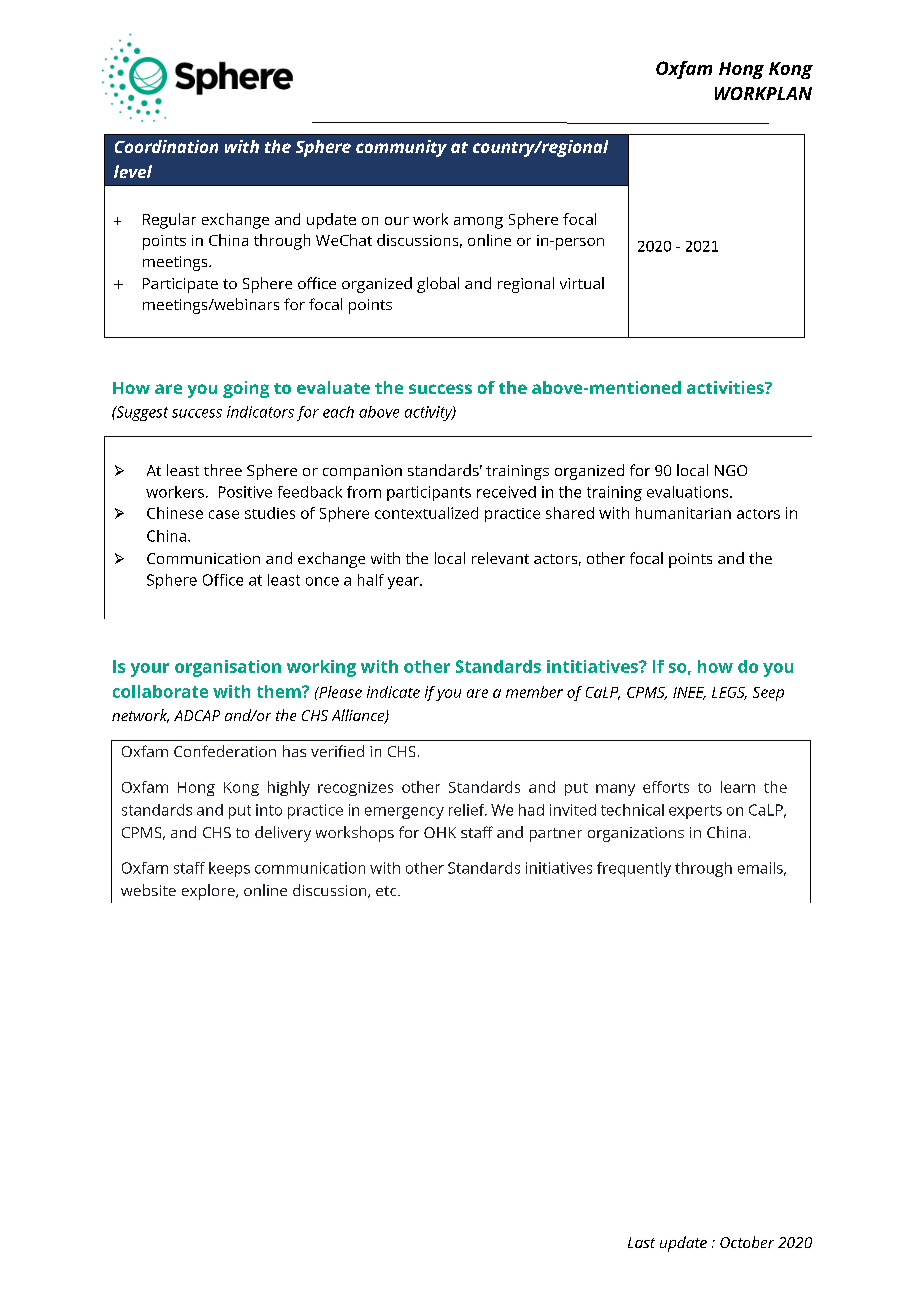  What do you see at coordinates (478, 223) in the document?
I see `among` at bounding box center [478, 223].
